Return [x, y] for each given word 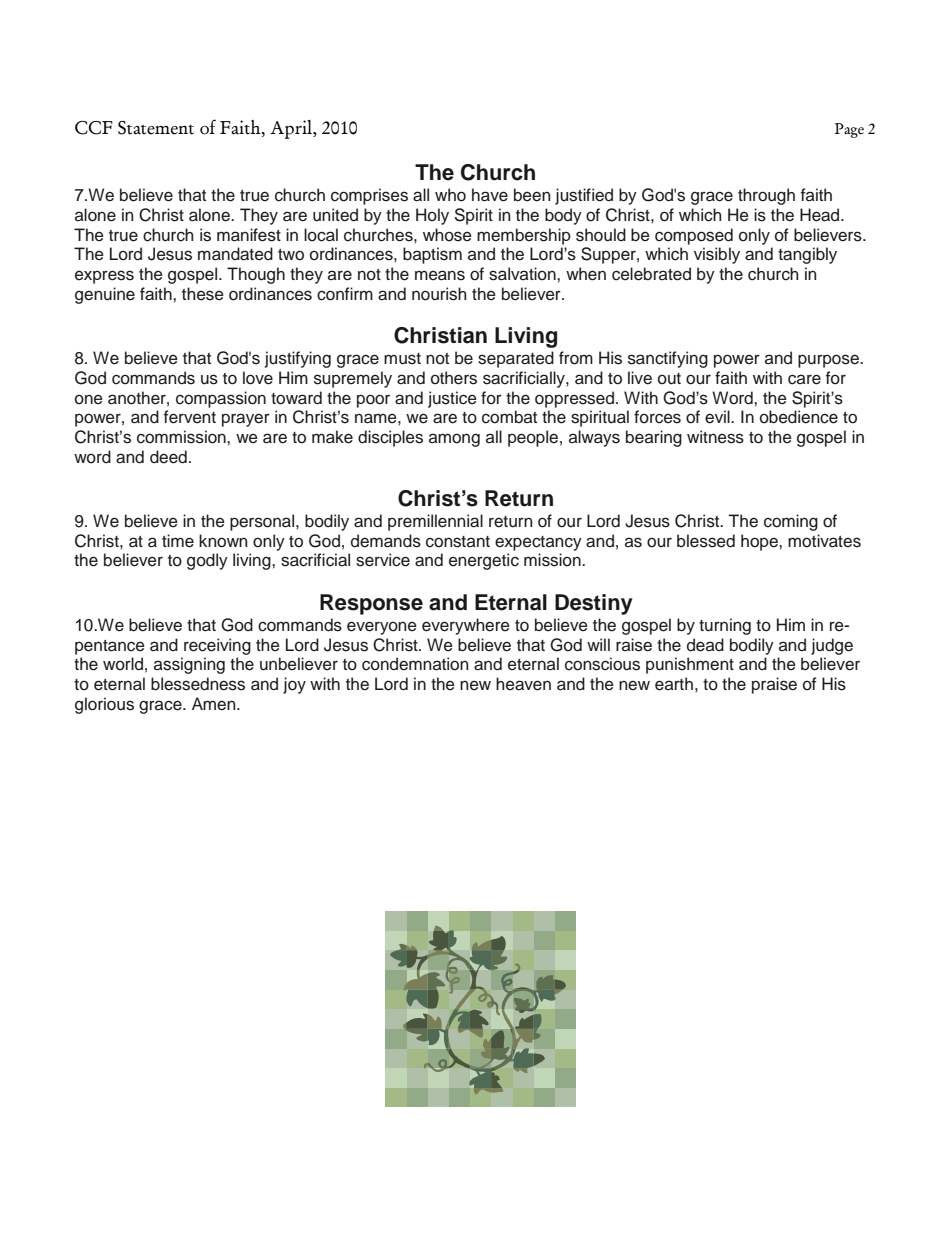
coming [791, 522]
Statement [156, 128]
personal [263, 522]
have [490, 195]
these [203, 294]
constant [458, 542]
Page [849, 130]
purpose [829, 361]
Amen [215, 704]
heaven [523, 684]
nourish [439, 294]
